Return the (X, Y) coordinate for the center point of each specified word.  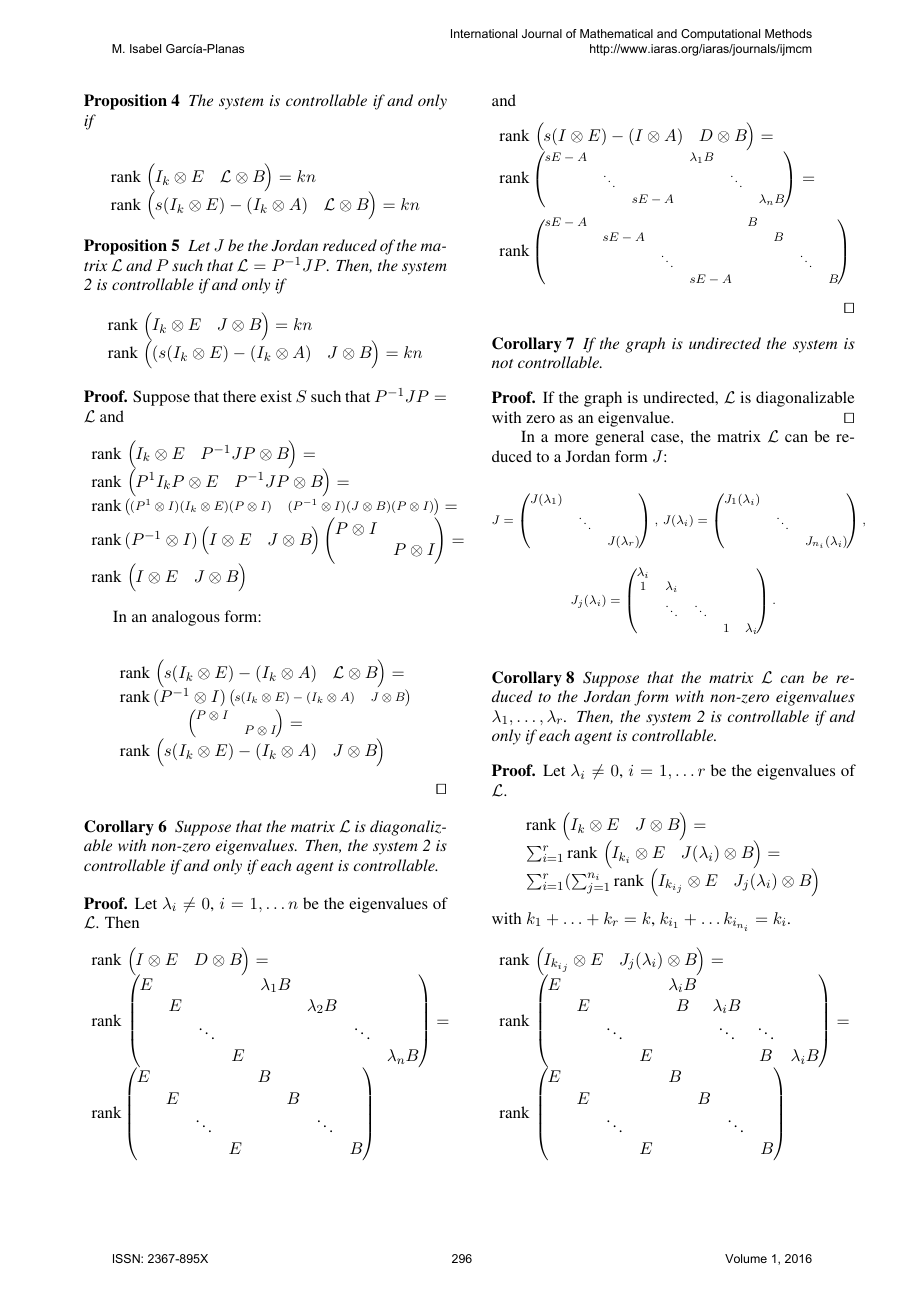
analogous (186, 618)
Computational (720, 35)
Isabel (145, 48)
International (484, 33)
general (619, 438)
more (572, 438)
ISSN (127, 1258)
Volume (746, 1258)
